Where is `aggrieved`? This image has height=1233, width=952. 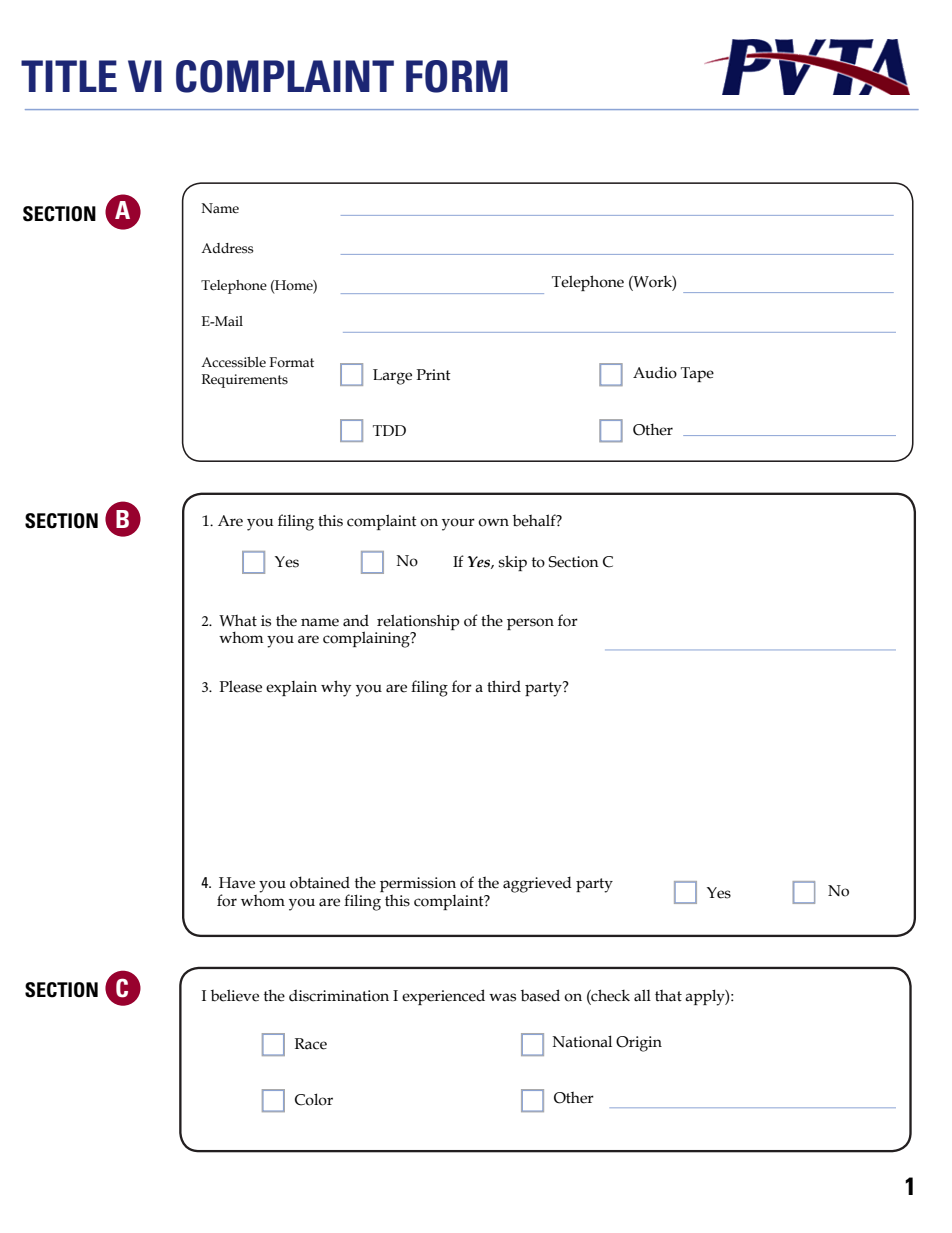 aggrieved is located at coordinates (537, 884).
